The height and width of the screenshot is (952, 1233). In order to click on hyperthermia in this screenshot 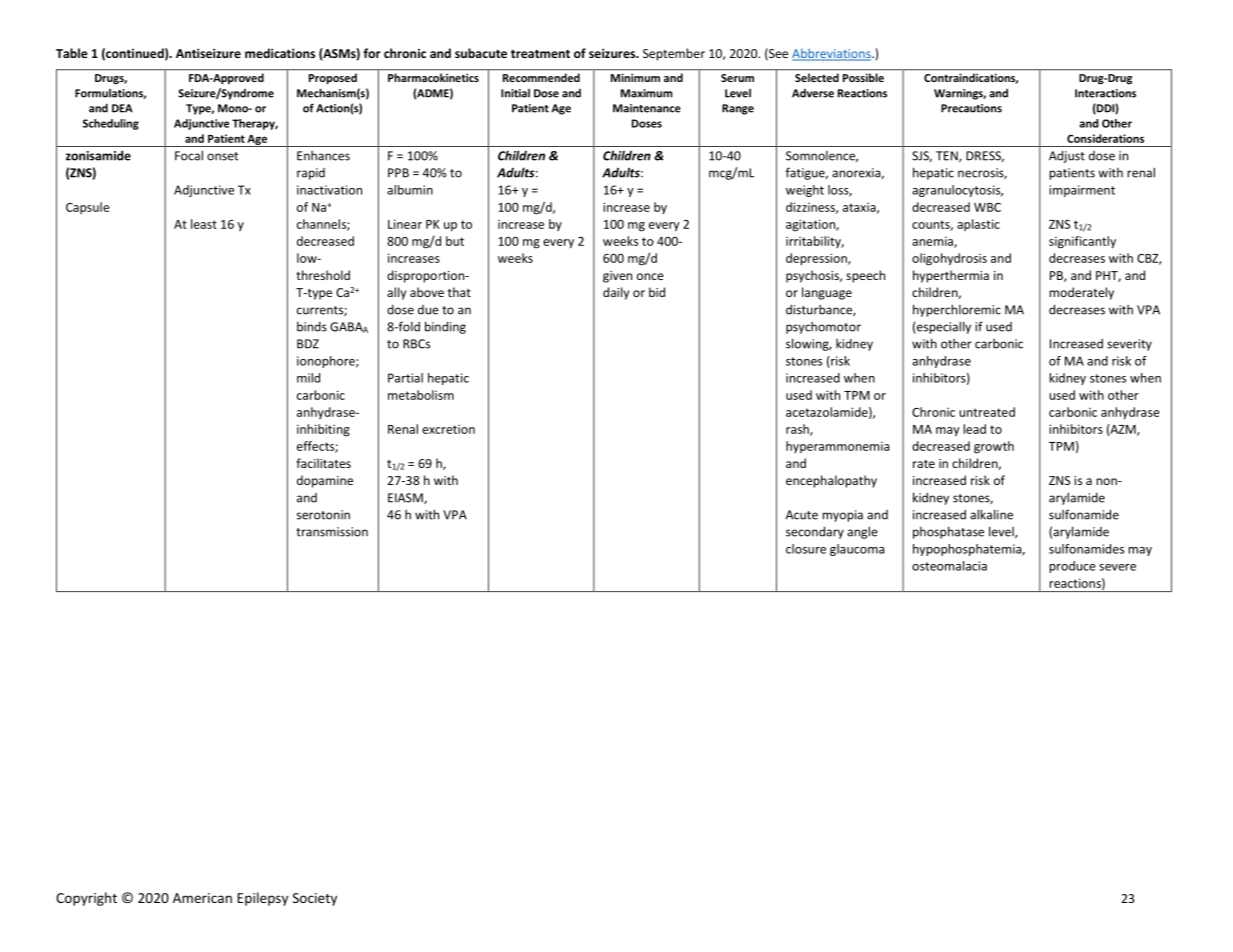, I will do `click(951, 276)`.
